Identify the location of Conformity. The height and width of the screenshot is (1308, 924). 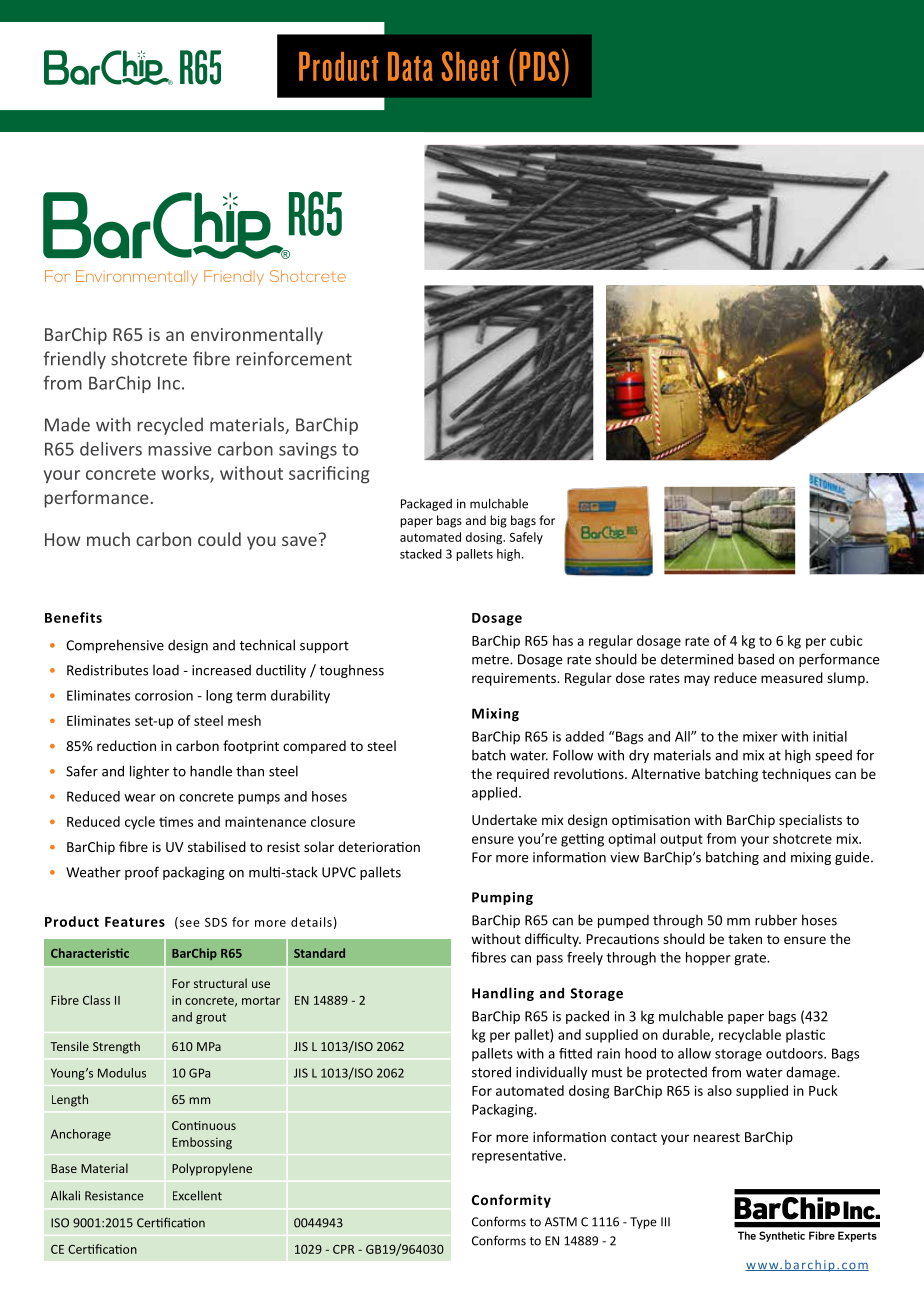
(511, 1201).
